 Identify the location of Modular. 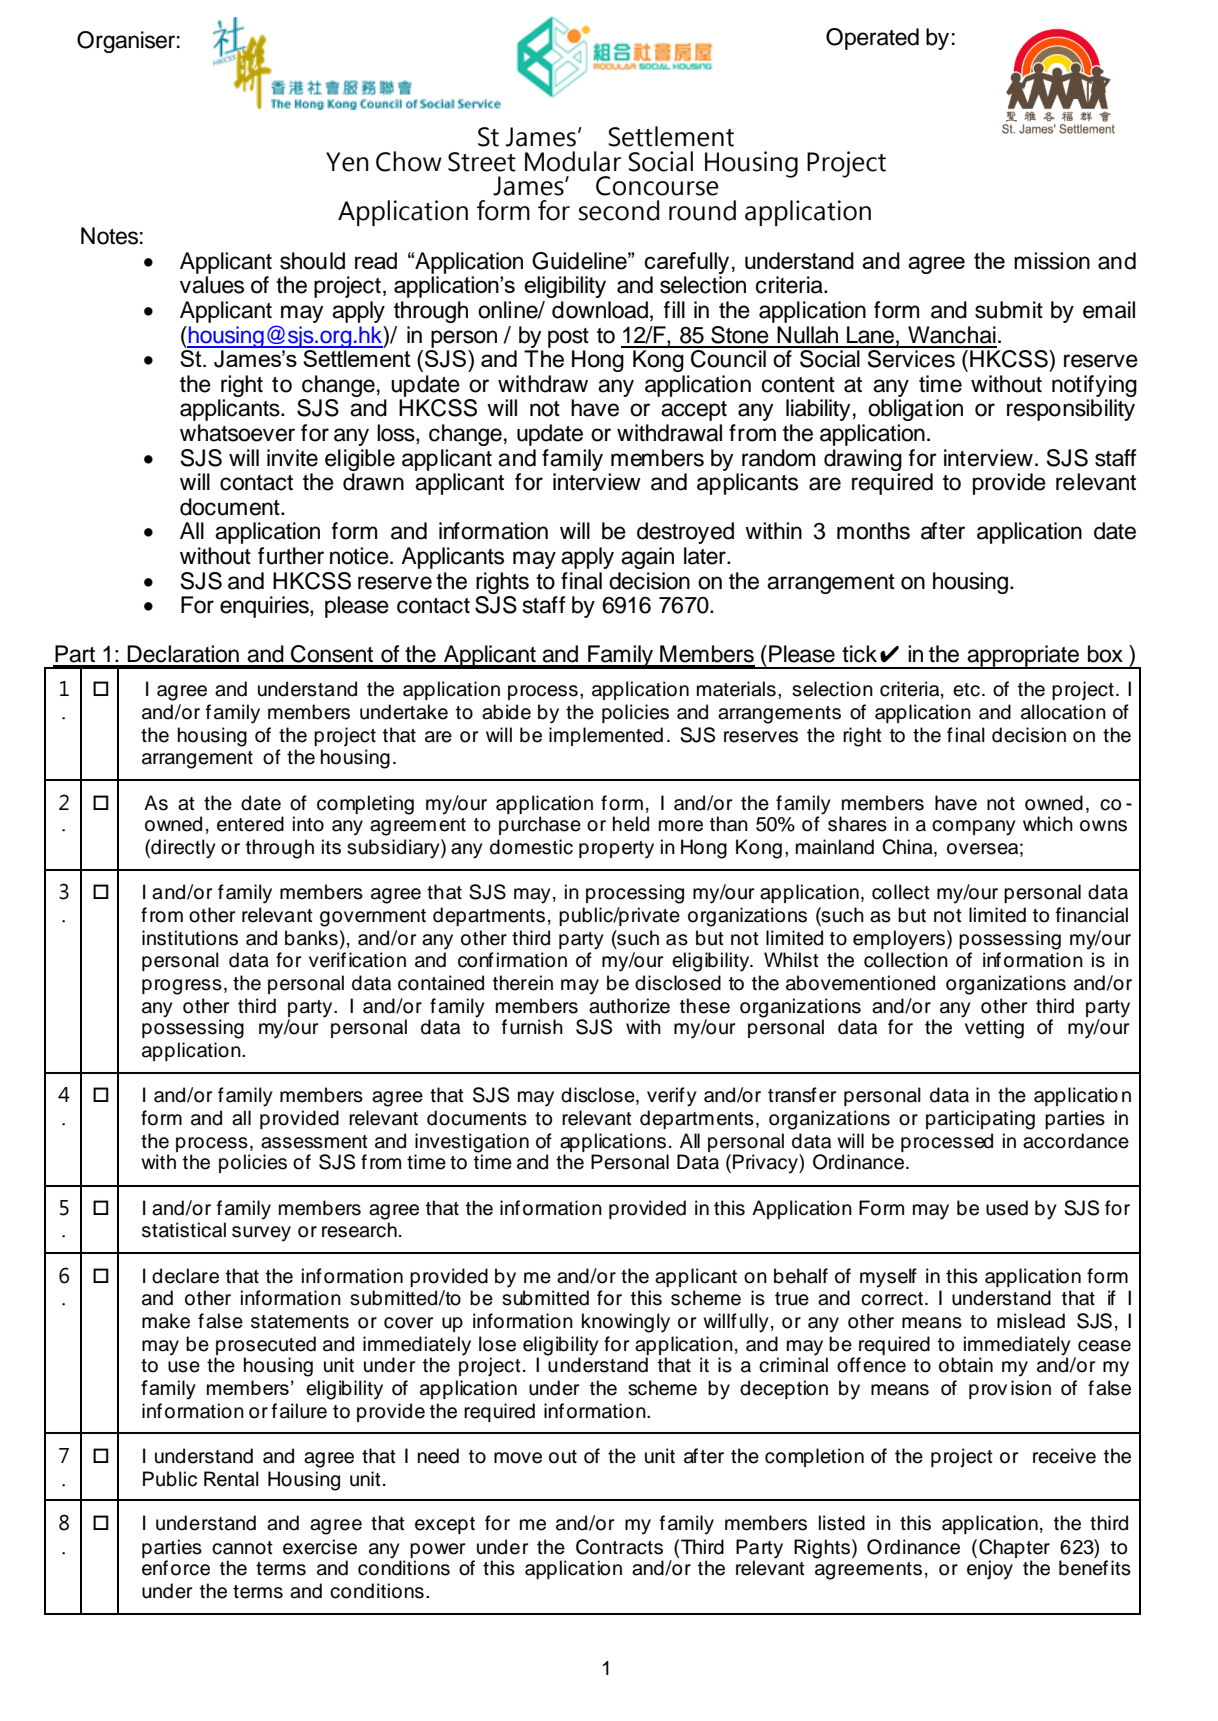
(573, 161).
